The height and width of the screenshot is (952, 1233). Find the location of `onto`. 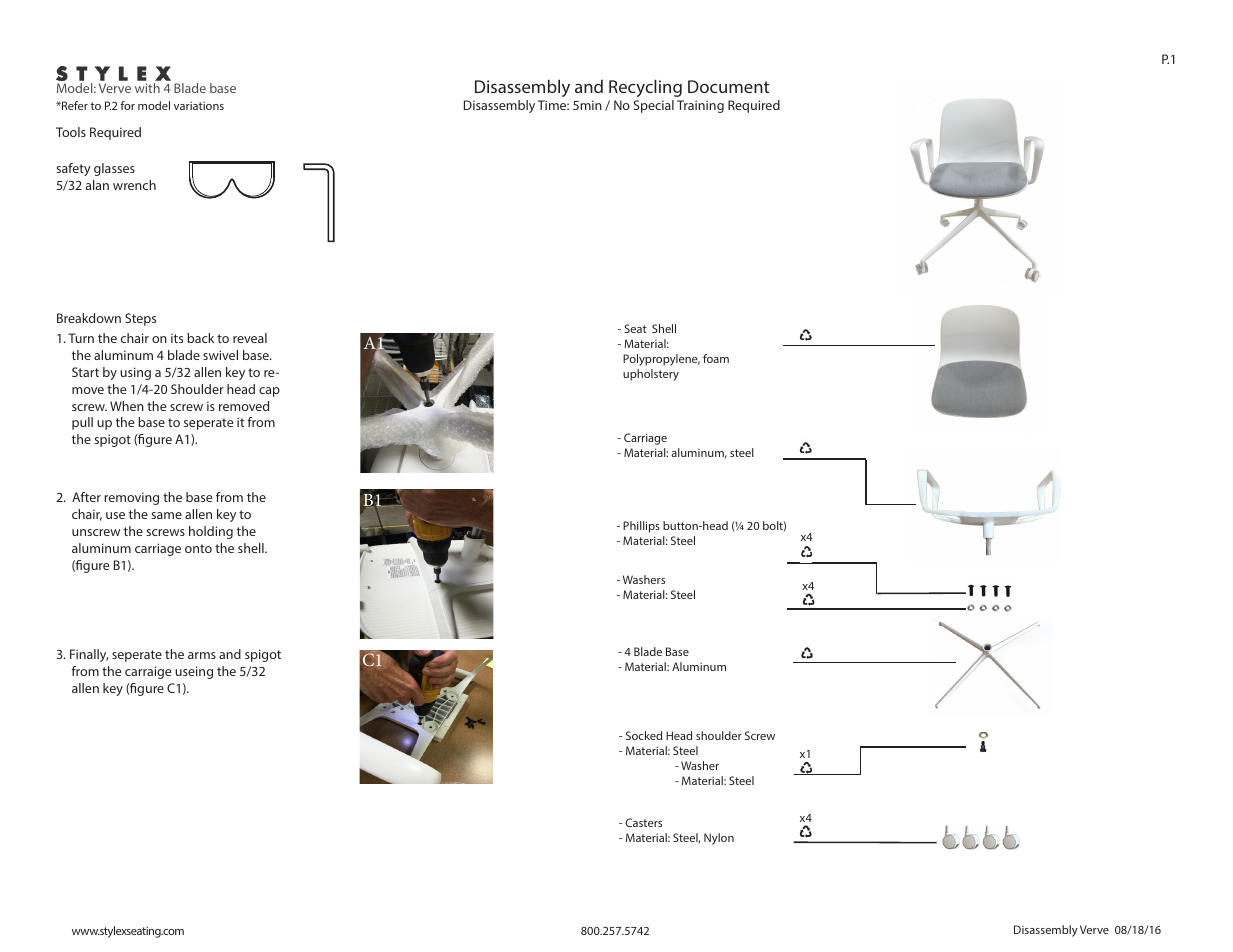

onto is located at coordinates (198, 548).
